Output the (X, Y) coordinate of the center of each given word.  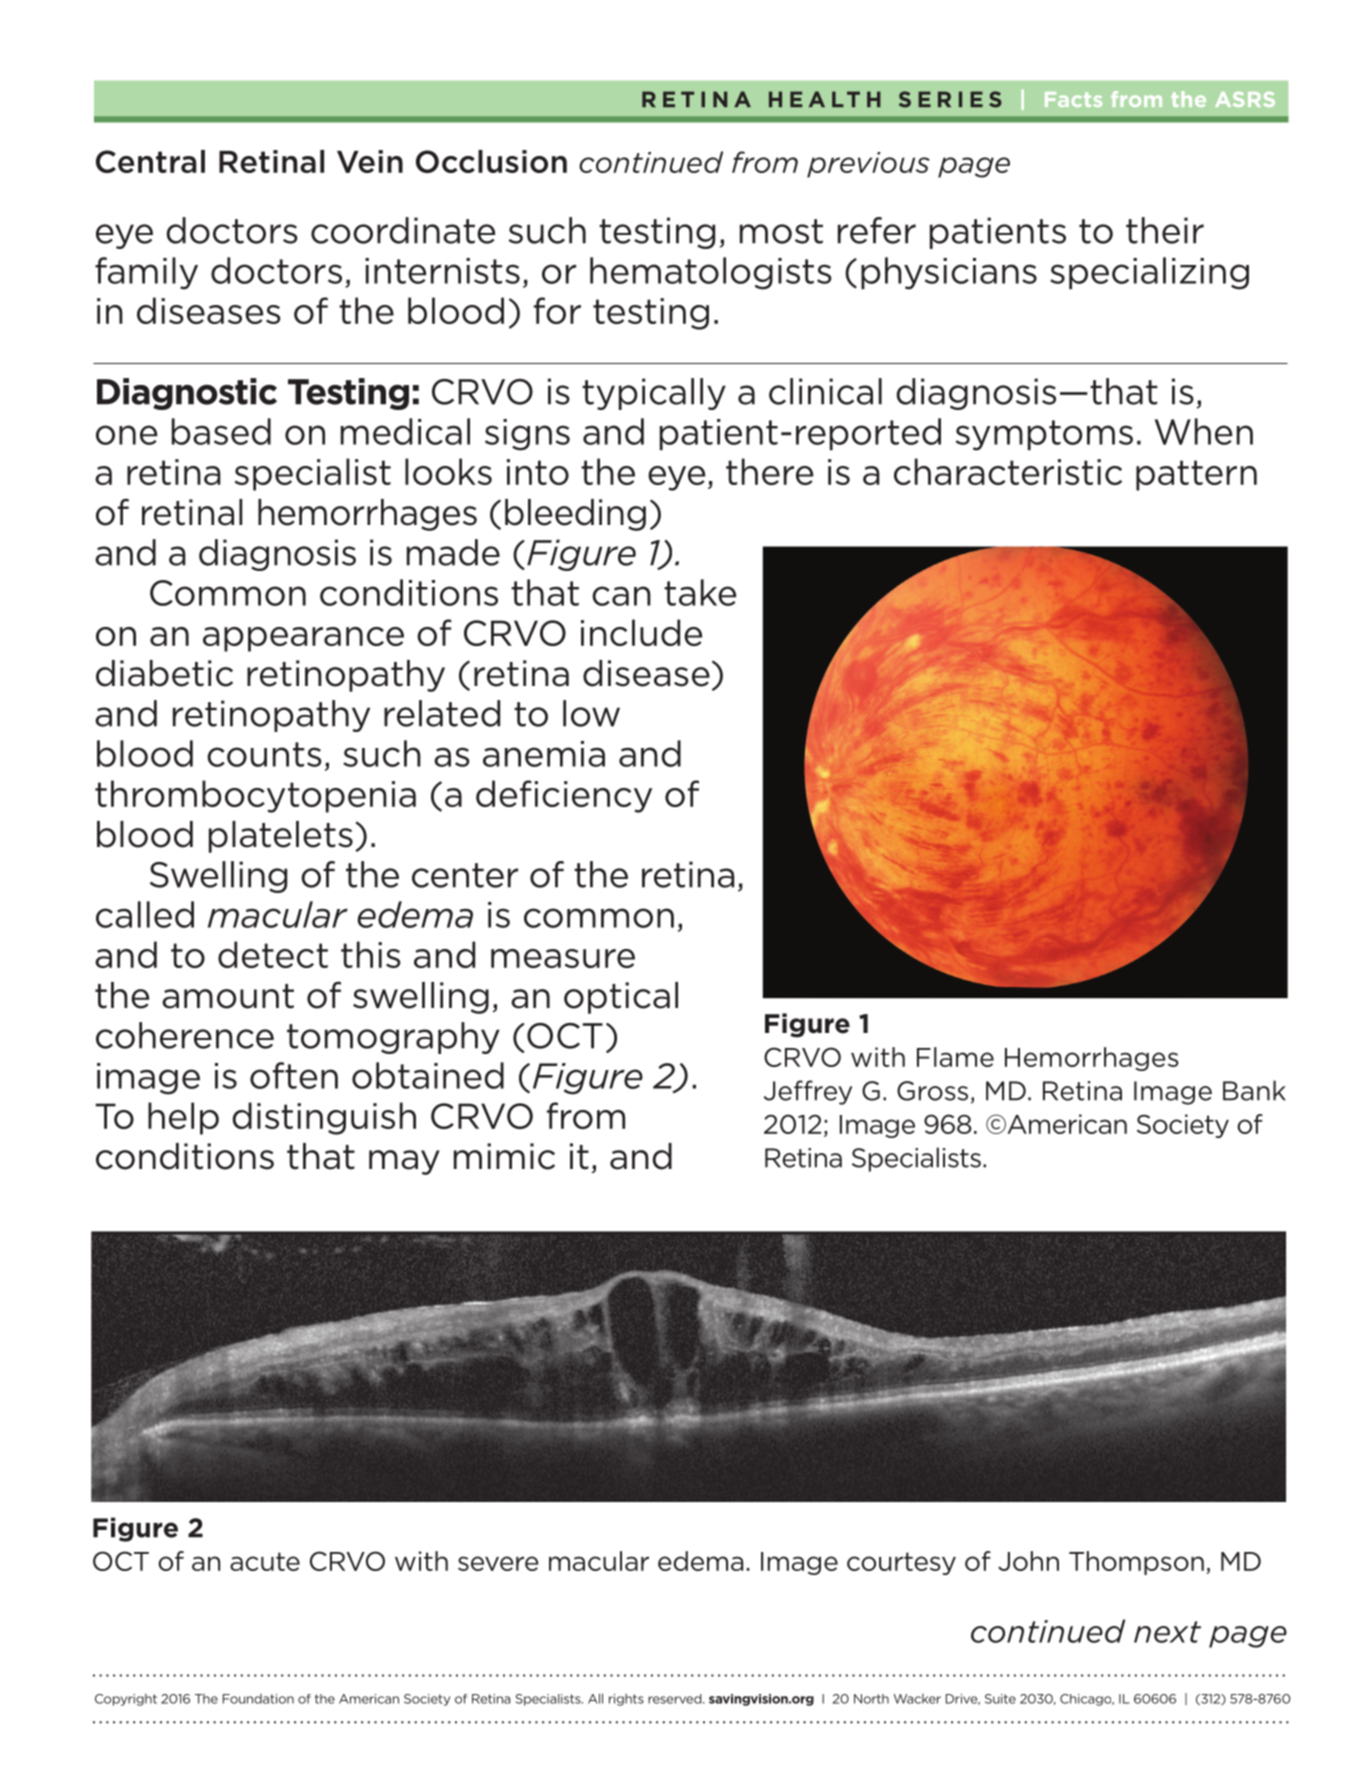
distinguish (324, 1118)
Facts (1073, 99)
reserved (676, 1699)
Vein (370, 161)
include (641, 632)
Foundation (258, 1699)
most (781, 231)
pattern (1196, 475)
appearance (303, 639)
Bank (1254, 1090)
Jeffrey (808, 1092)
